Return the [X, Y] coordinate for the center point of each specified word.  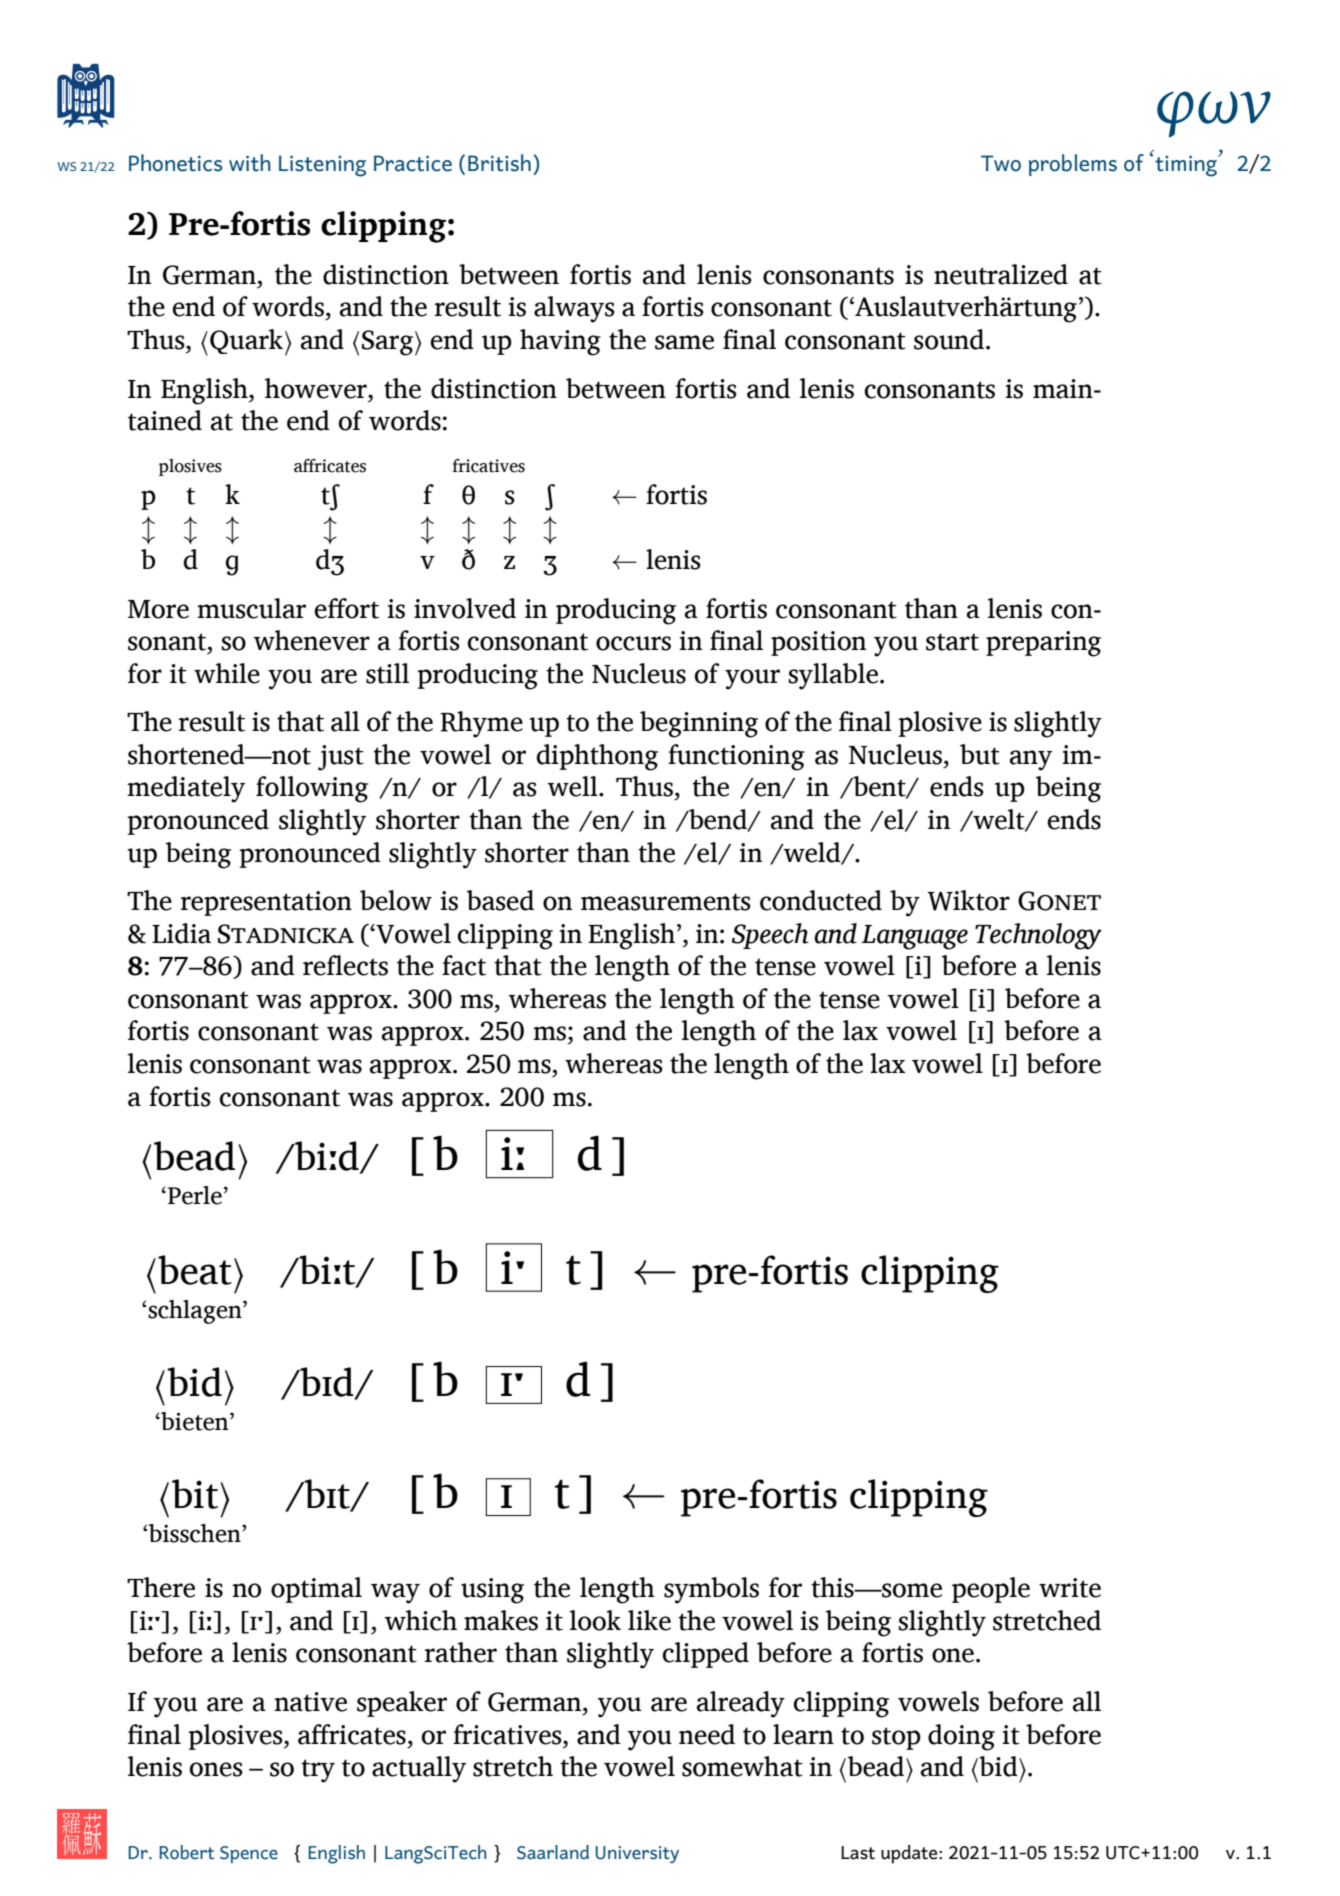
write [1070, 1588]
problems [1073, 165]
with [249, 163]
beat [195, 1270]
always [574, 309]
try [318, 1771]
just [341, 758]
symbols [711, 1590]
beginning [699, 724]
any [1031, 760]
